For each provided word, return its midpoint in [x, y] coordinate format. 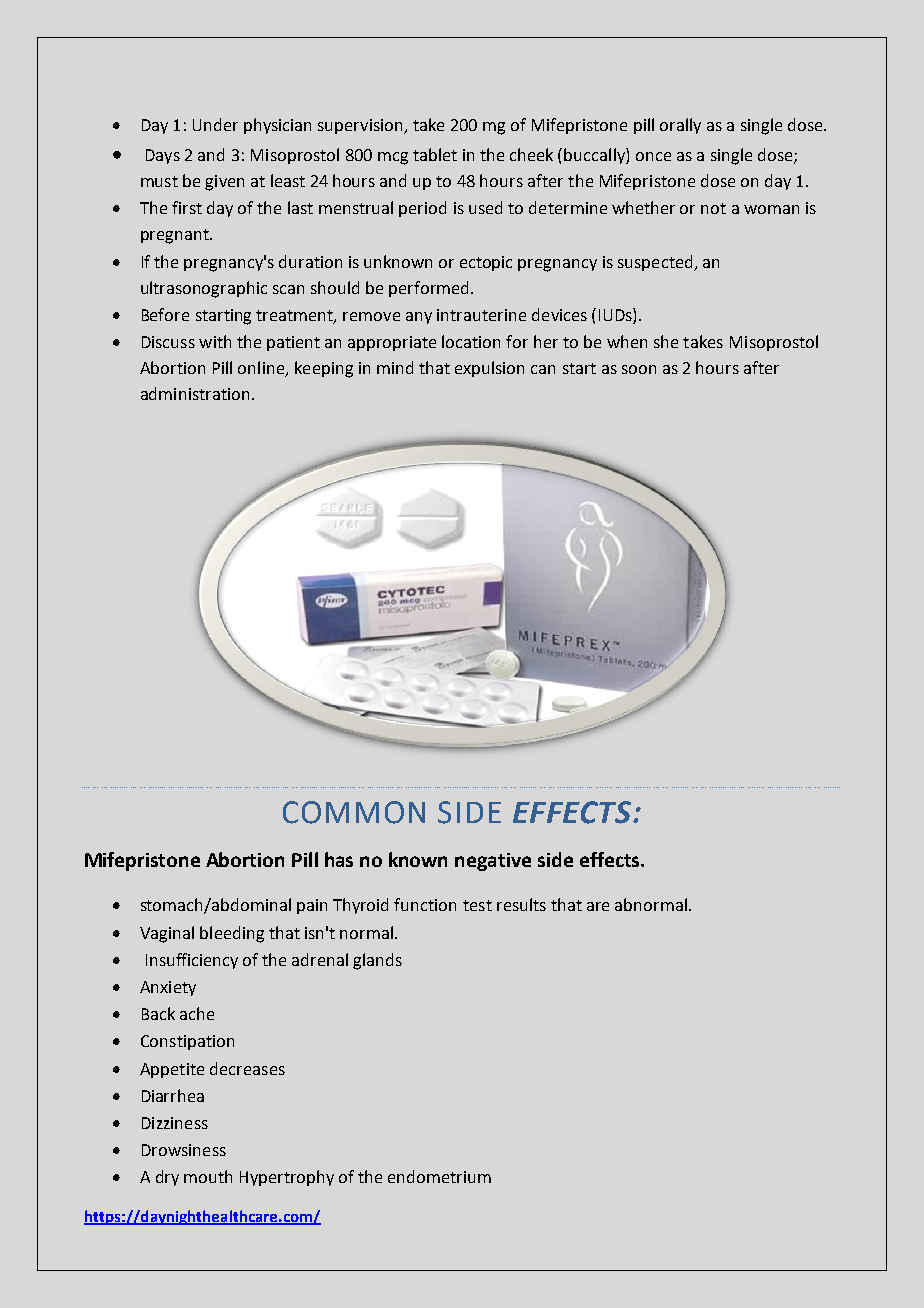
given [224, 183]
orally [680, 126]
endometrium [439, 1176]
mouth [208, 1176]
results [521, 904]
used [485, 207]
